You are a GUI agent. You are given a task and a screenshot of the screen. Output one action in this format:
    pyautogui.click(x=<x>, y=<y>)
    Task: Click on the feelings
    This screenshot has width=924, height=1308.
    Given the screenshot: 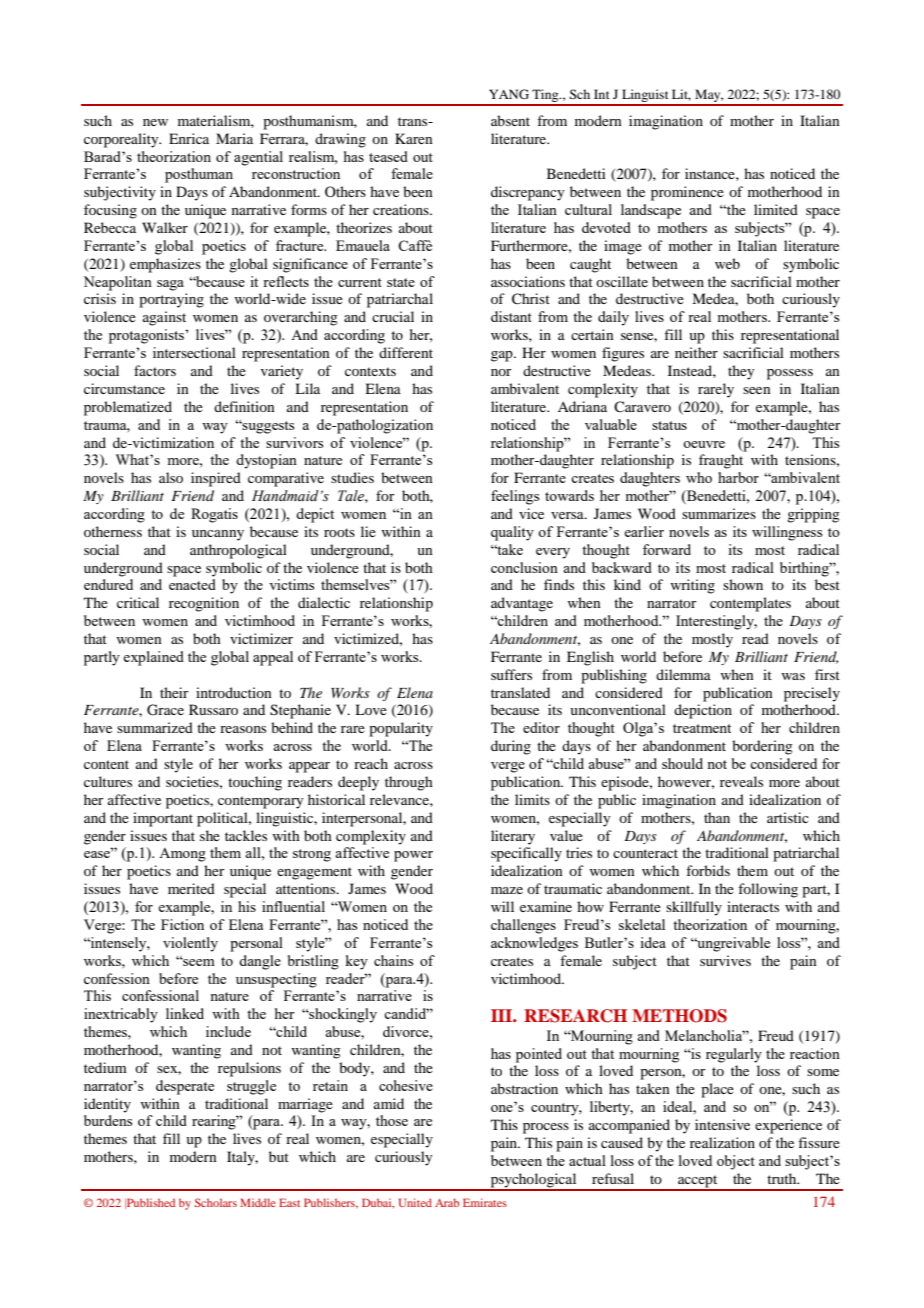 What is the action you would take?
    pyautogui.click(x=515, y=497)
